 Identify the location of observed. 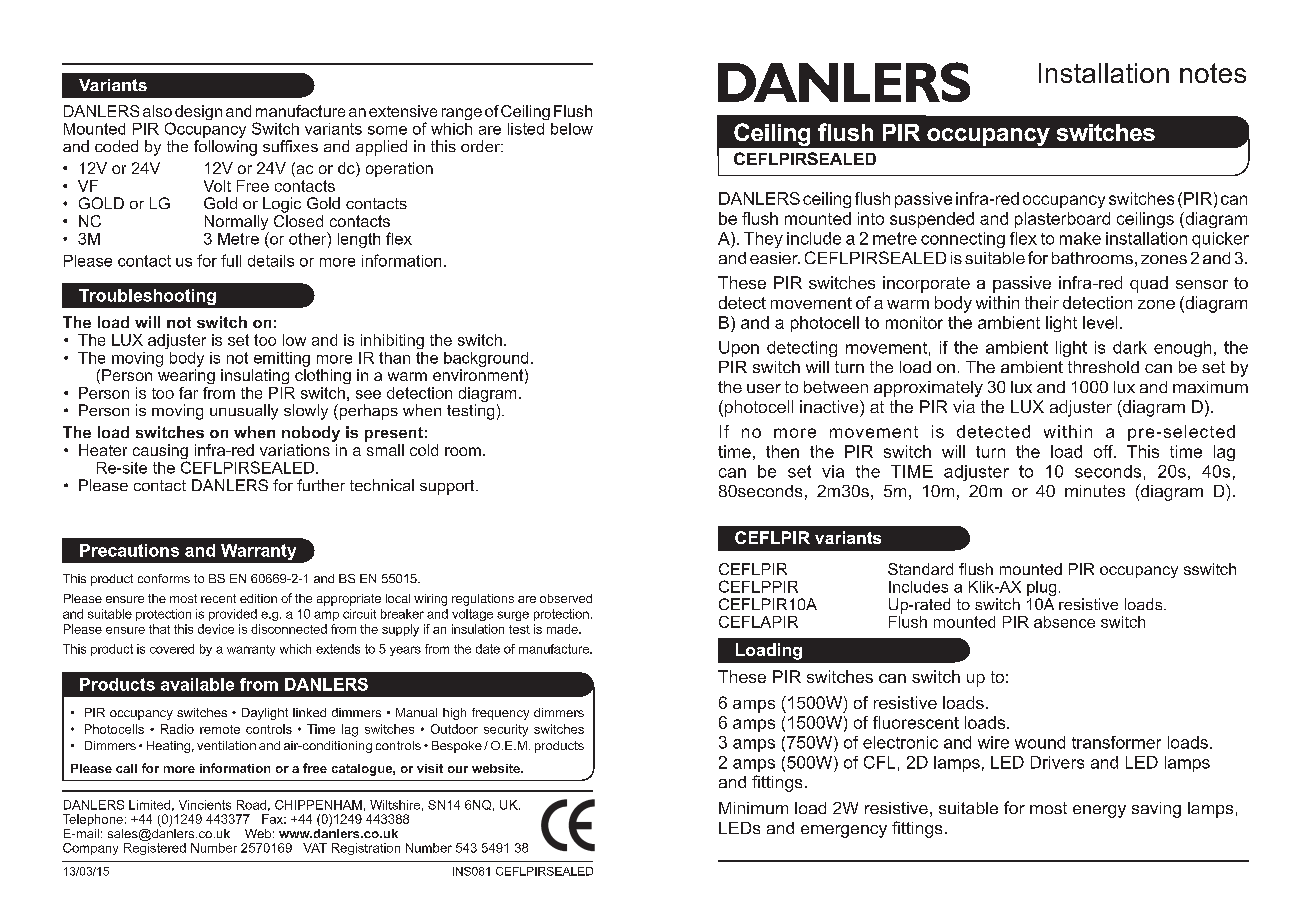
(566, 598).
